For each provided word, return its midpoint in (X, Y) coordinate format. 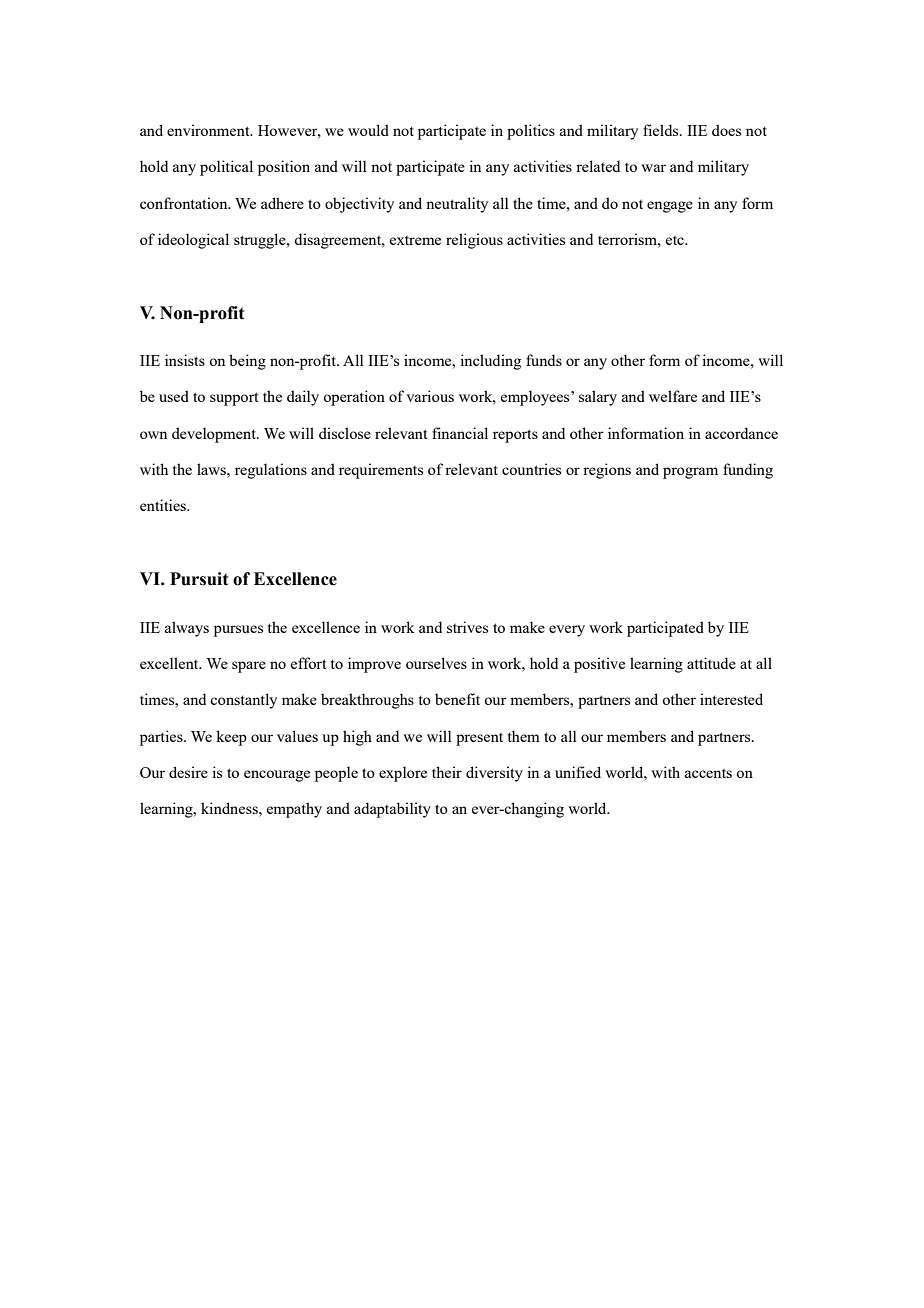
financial (460, 433)
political (226, 168)
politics (531, 132)
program (690, 473)
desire (188, 772)
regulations (271, 471)
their (447, 772)
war (653, 168)
